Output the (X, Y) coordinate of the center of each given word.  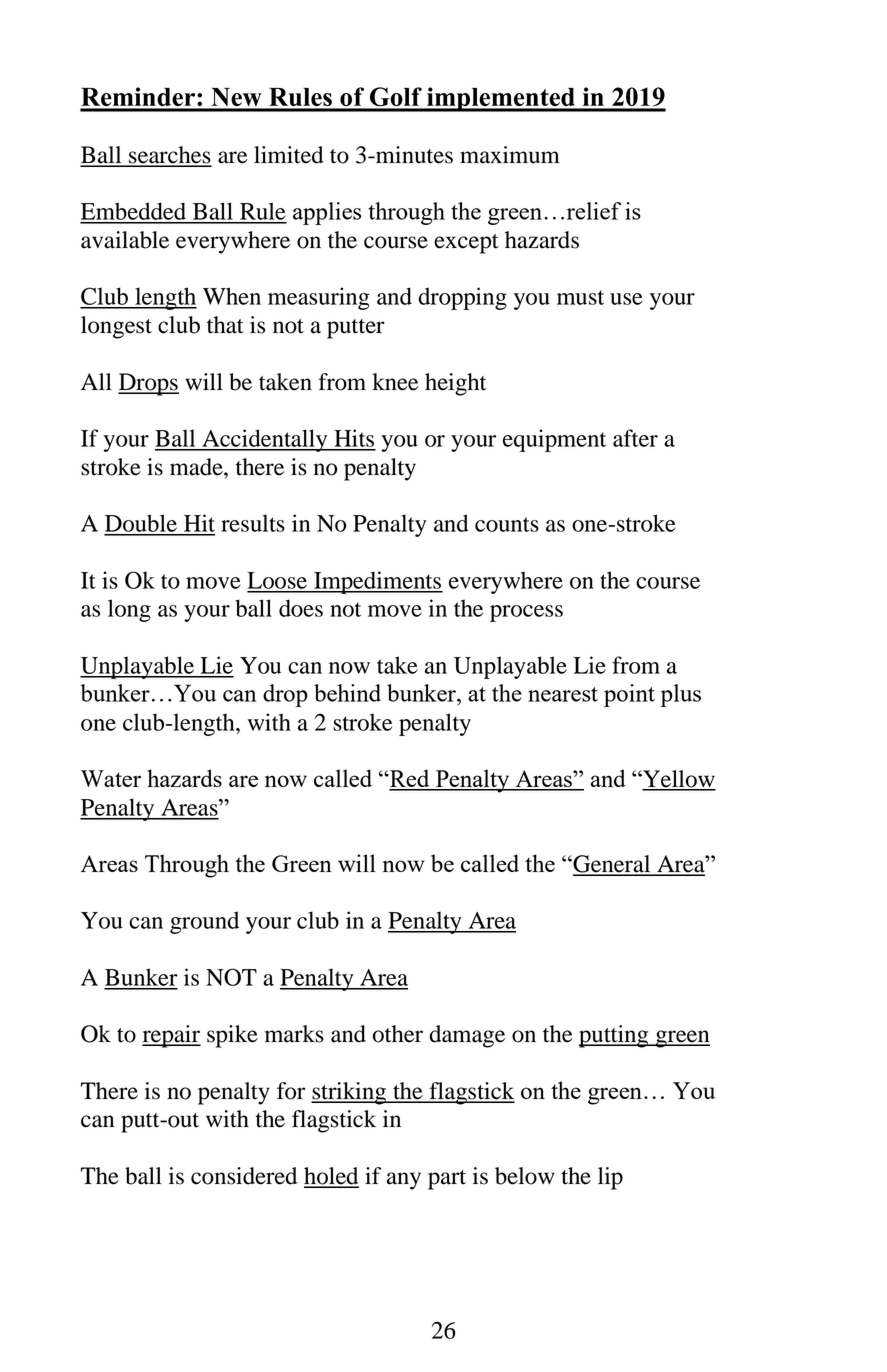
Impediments (377, 582)
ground (204, 922)
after (635, 438)
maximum (510, 155)
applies (327, 213)
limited (288, 155)
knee (395, 382)
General (612, 865)
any (404, 1181)
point (629, 695)
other (398, 1034)
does (301, 608)
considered (244, 1176)
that (225, 325)
